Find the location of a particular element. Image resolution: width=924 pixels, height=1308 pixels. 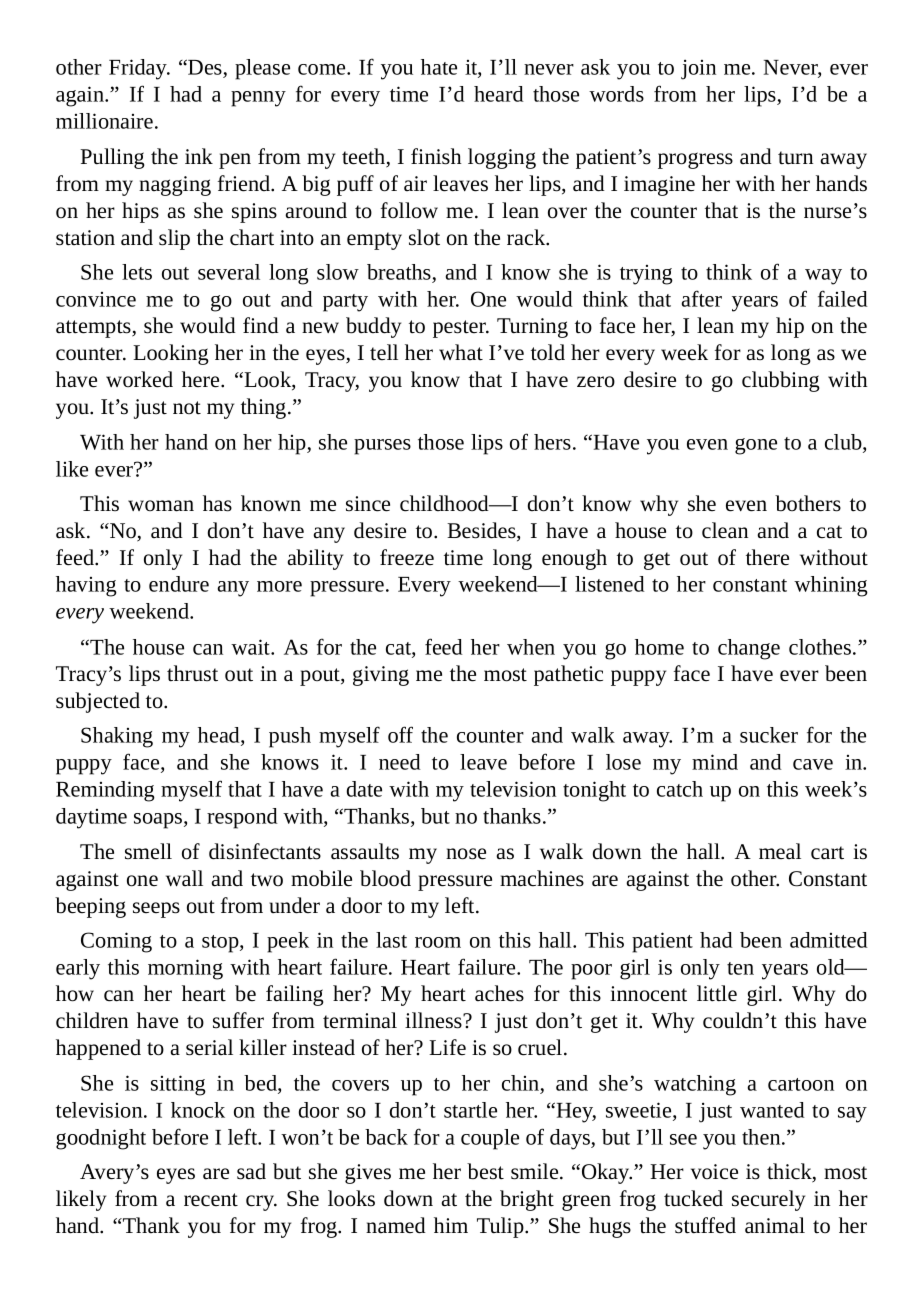

join is located at coordinates (698, 69).
